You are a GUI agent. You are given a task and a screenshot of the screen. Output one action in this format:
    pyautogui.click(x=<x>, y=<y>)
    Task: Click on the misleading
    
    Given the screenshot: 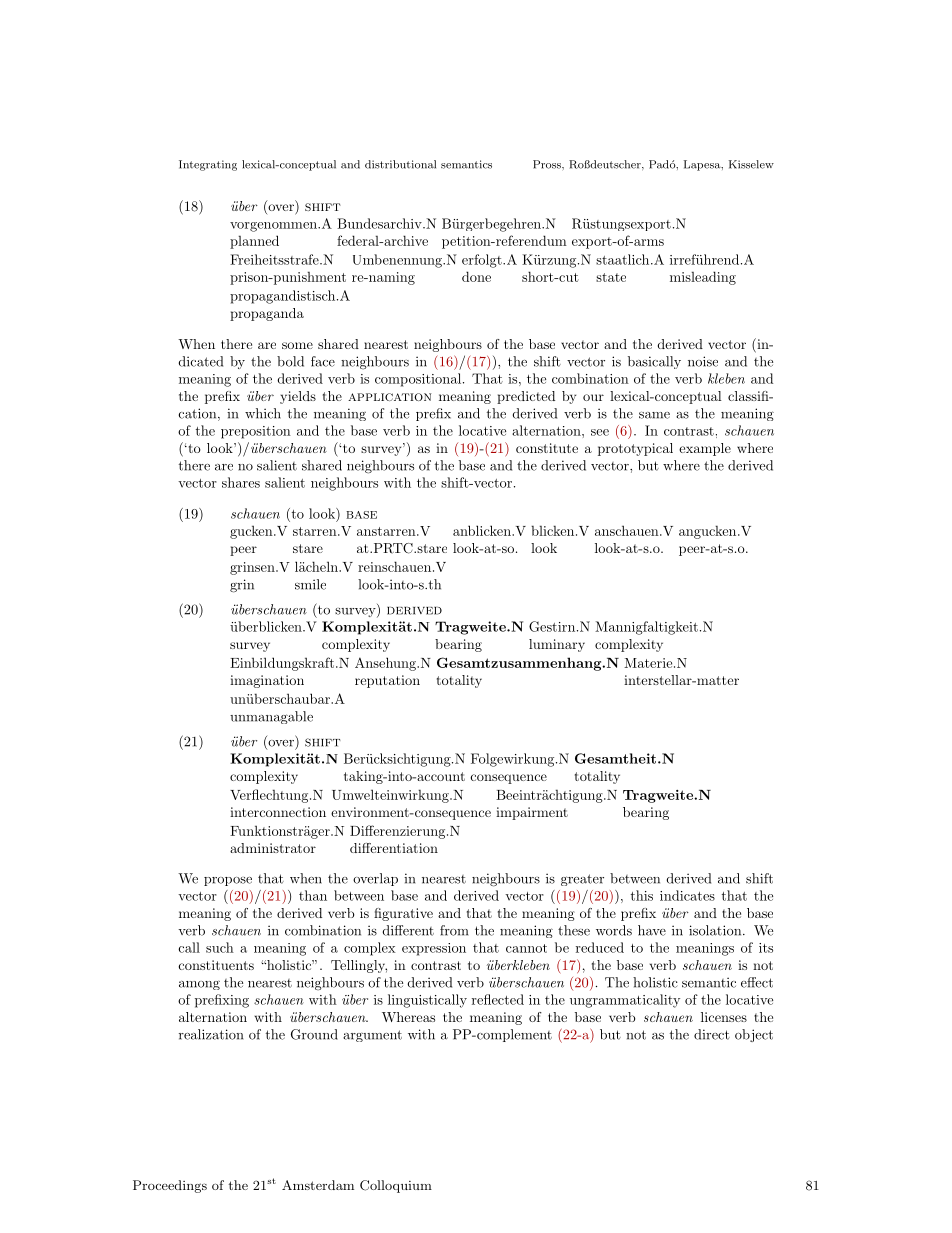 What is the action you would take?
    pyautogui.click(x=703, y=278)
